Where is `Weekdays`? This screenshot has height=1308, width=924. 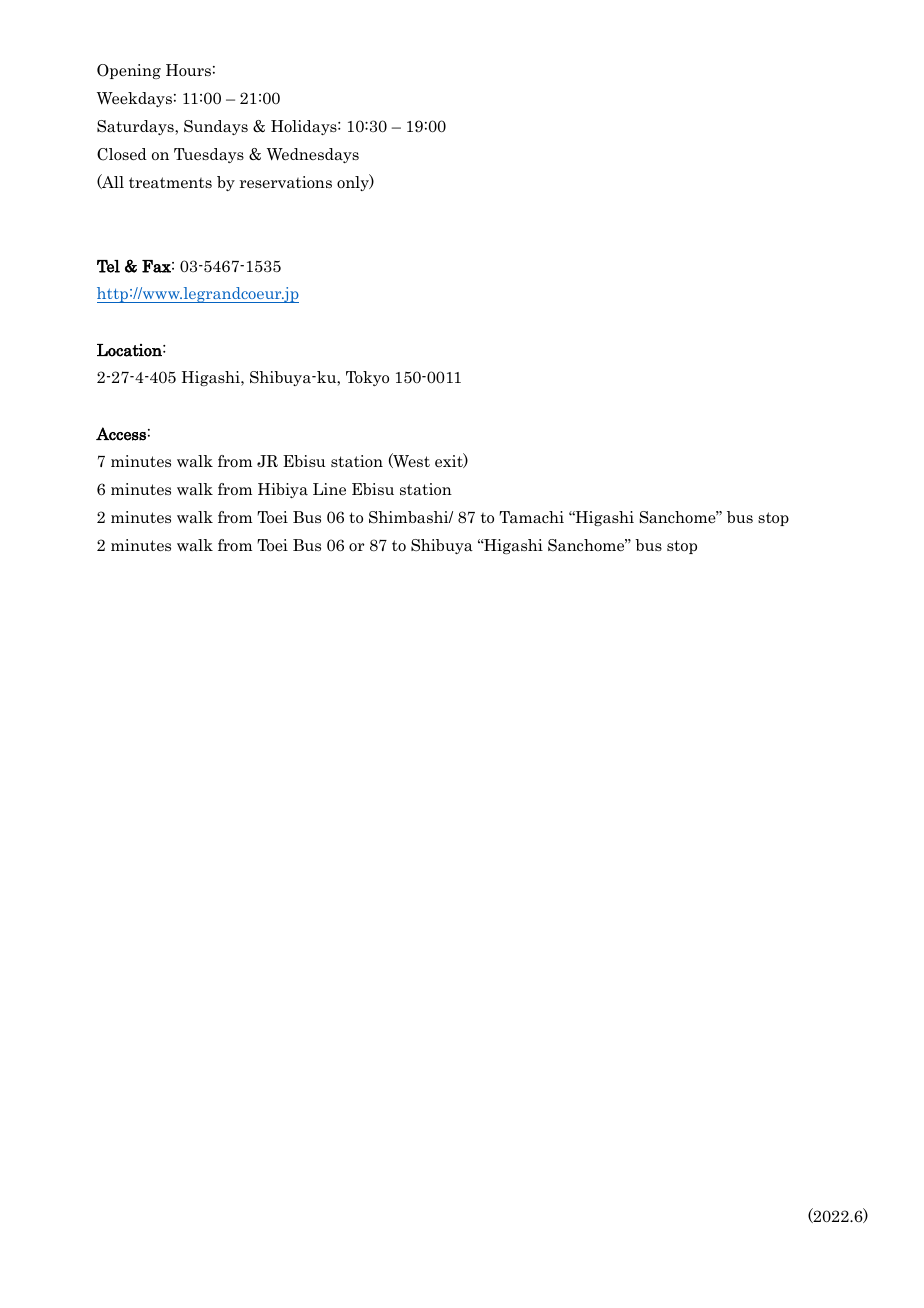 Weekdays is located at coordinates (134, 99).
